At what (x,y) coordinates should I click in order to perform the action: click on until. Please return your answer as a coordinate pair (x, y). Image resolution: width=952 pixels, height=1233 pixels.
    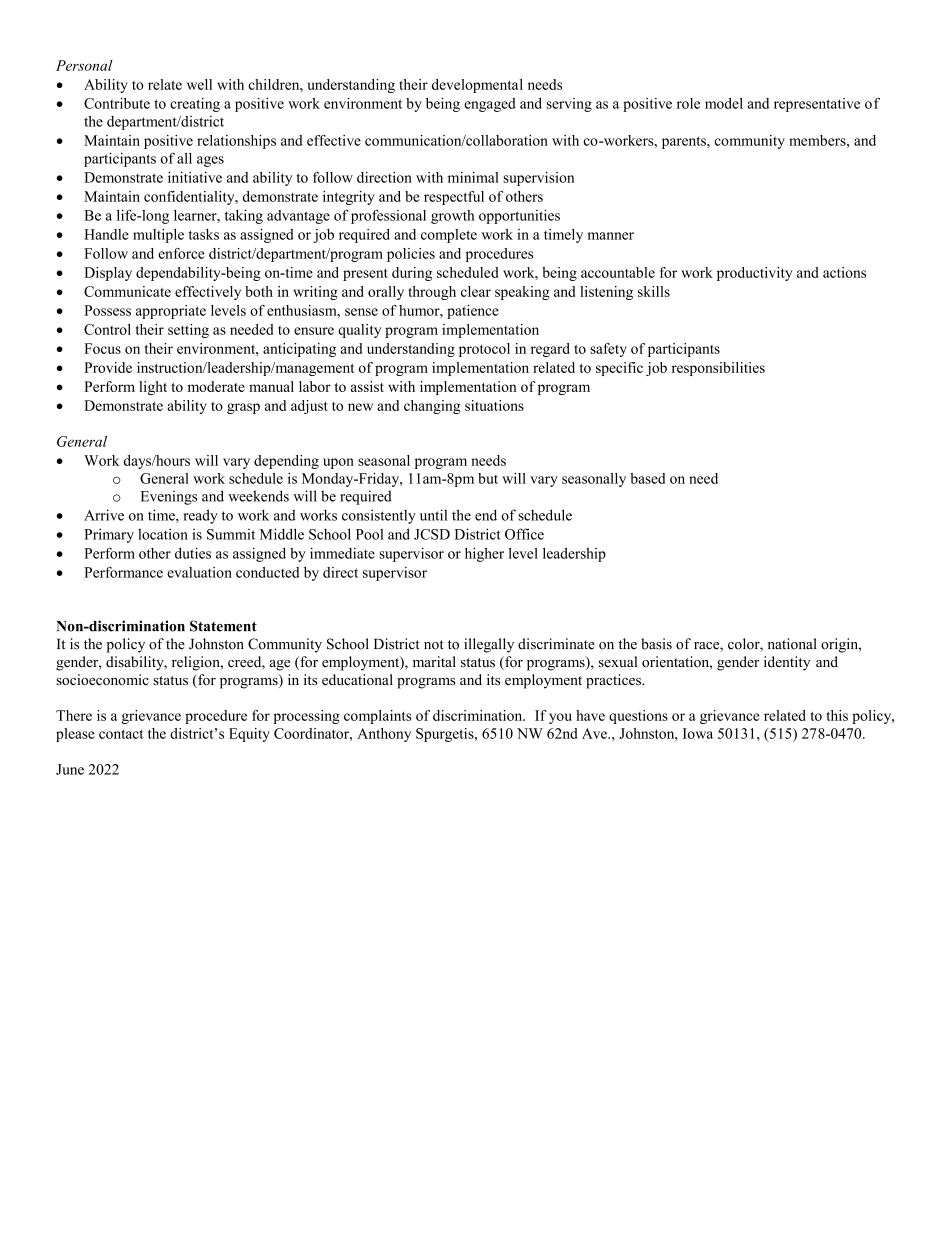
    Looking at the image, I should click on (433, 515).
